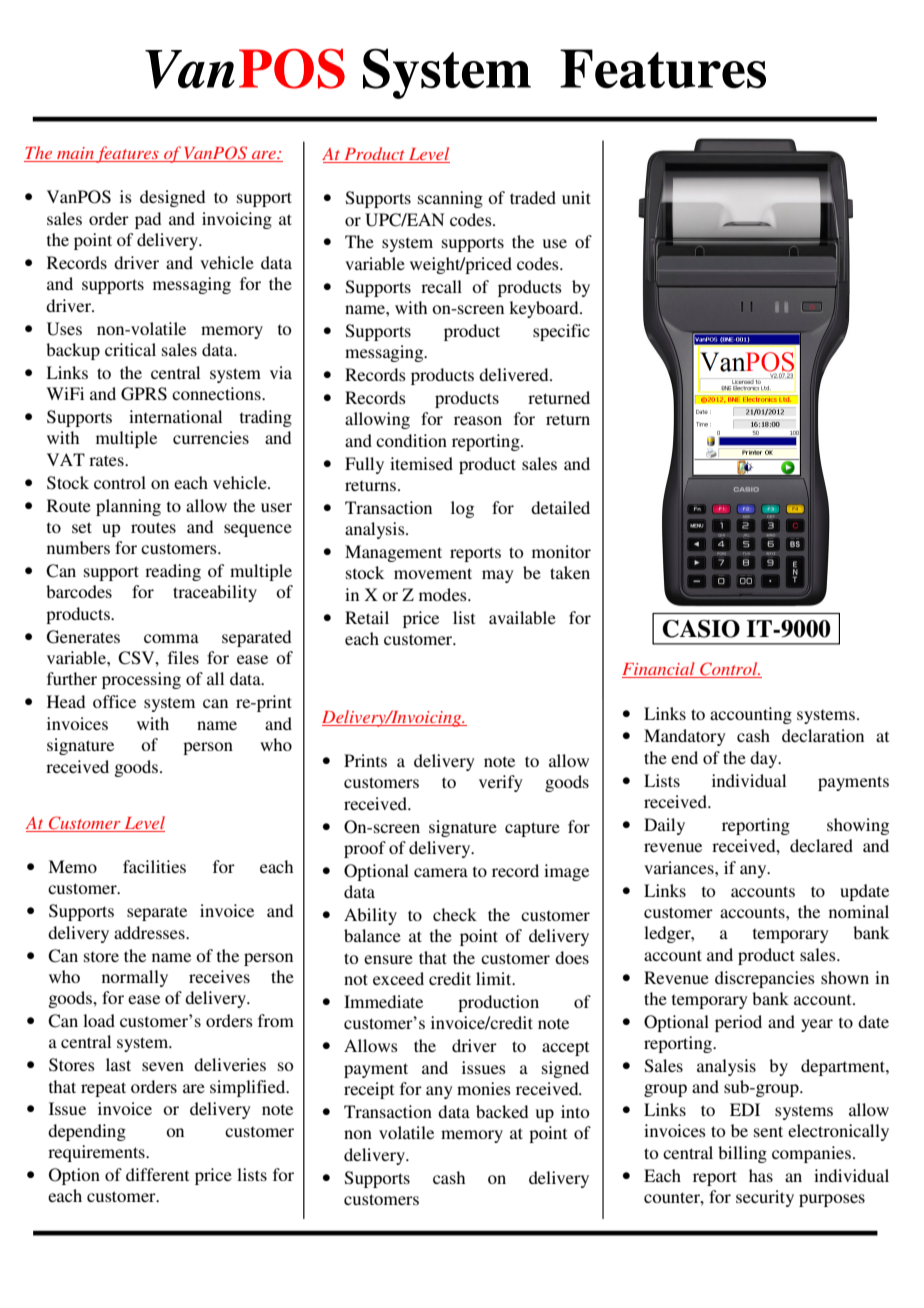  I want to click on backed, so click(502, 1111).
